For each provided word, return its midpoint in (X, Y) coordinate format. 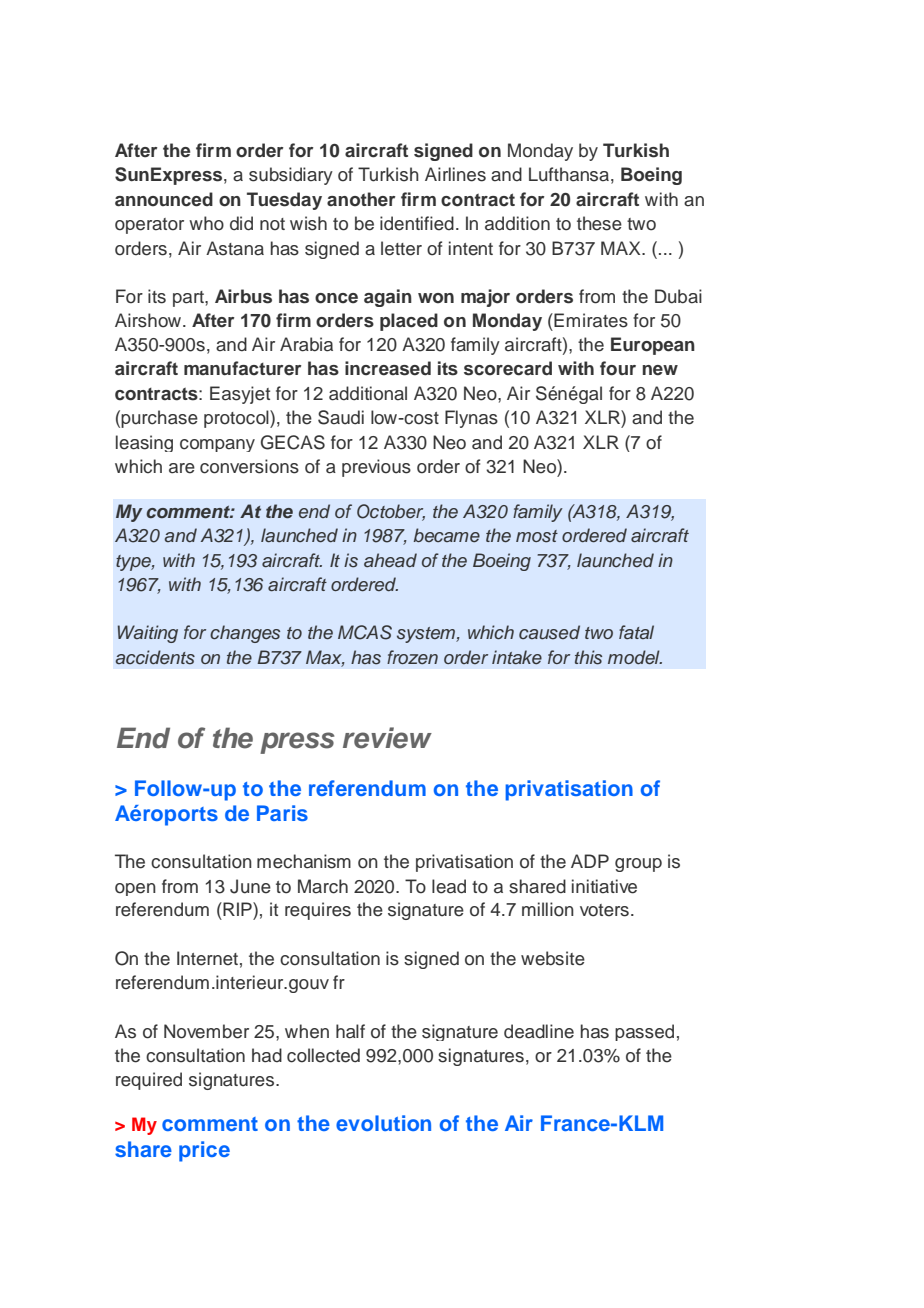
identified (417, 223)
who (206, 223)
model (635, 657)
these (599, 223)
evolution (383, 1123)
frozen (412, 657)
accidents (155, 657)
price (204, 1151)
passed (644, 1032)
